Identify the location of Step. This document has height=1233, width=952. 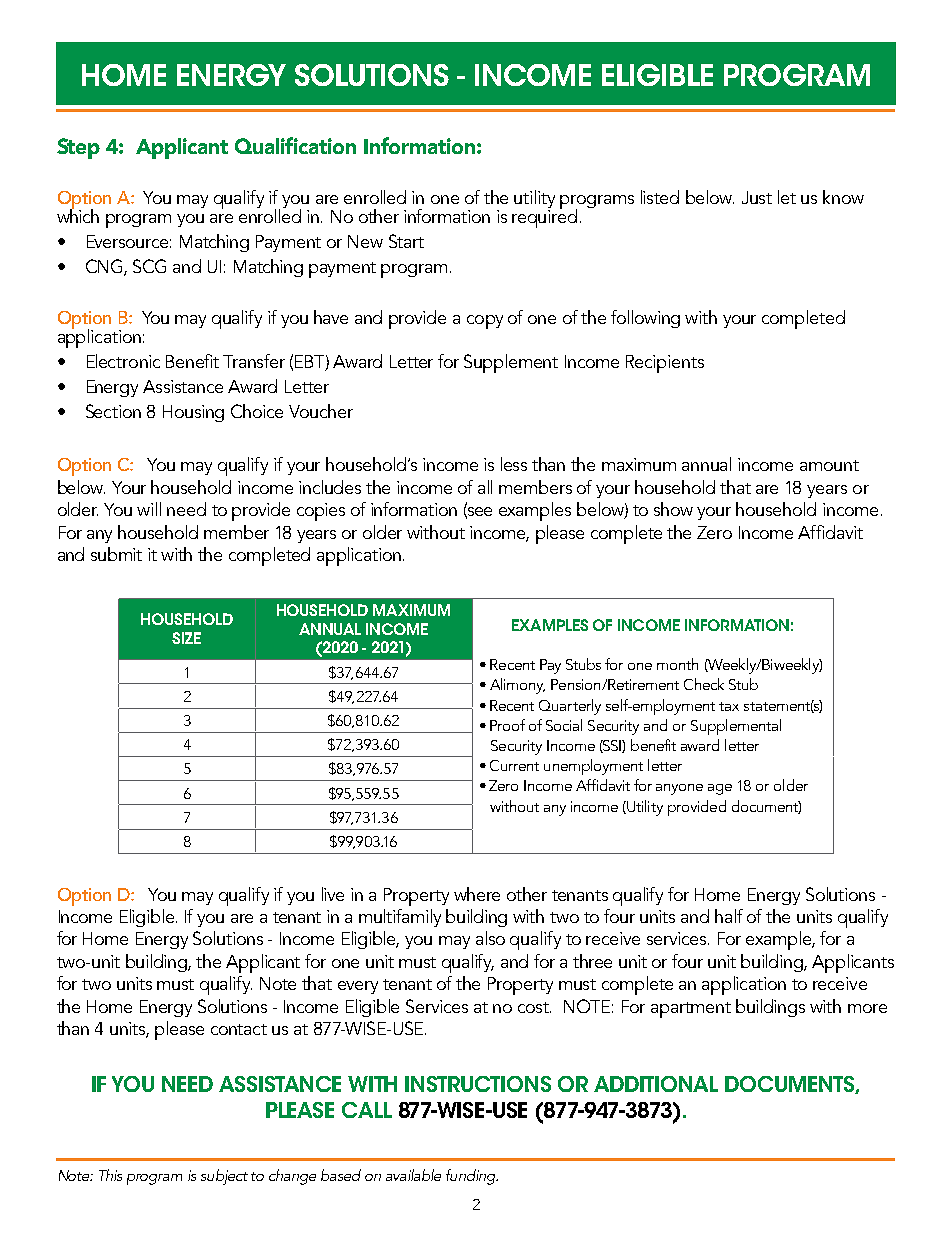
(78, 148).
